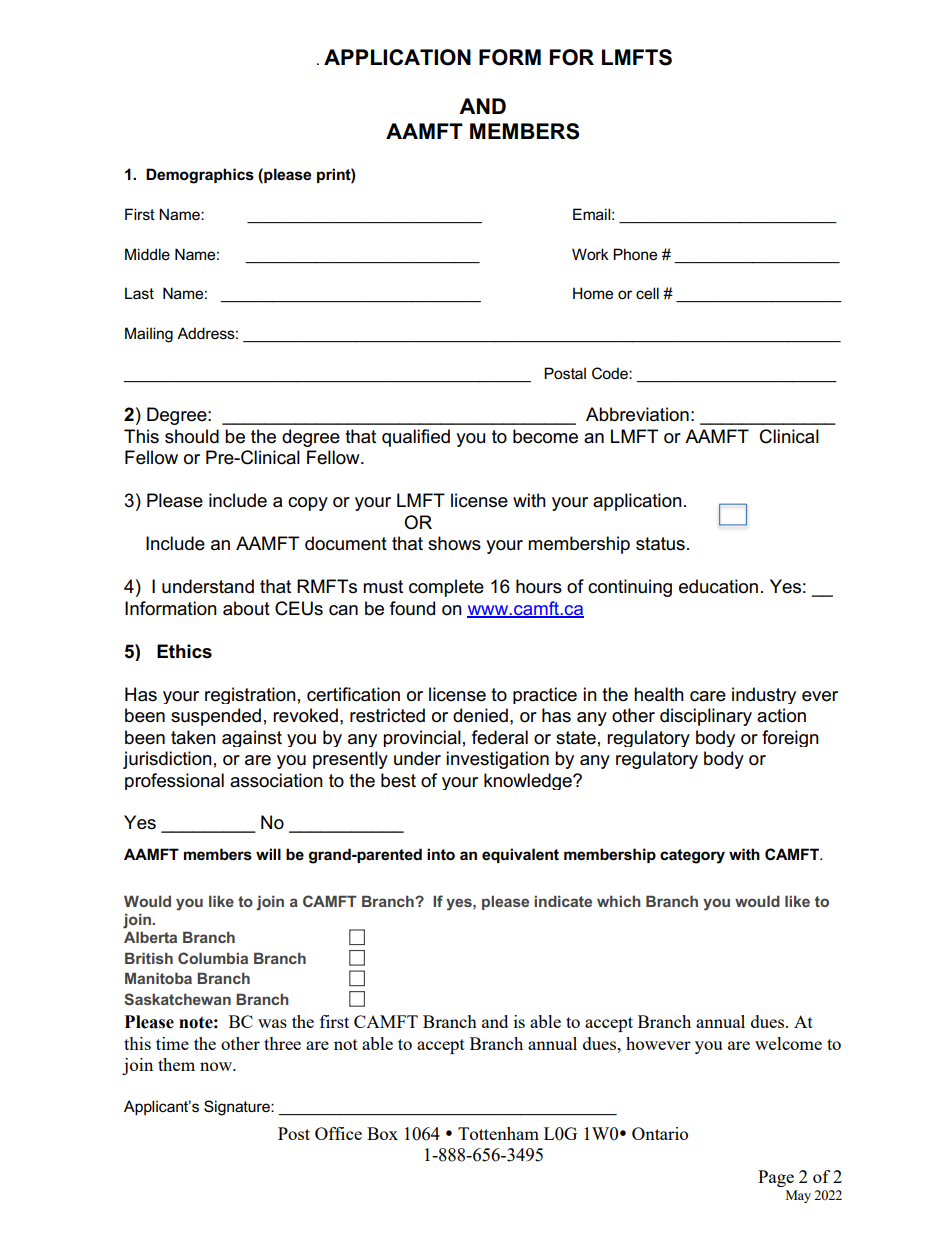 The width and height of the page is (952, 1233). What do you see at coordinates (454, 543) in the page?
I see `shows` at bounding box center [454, 543].
